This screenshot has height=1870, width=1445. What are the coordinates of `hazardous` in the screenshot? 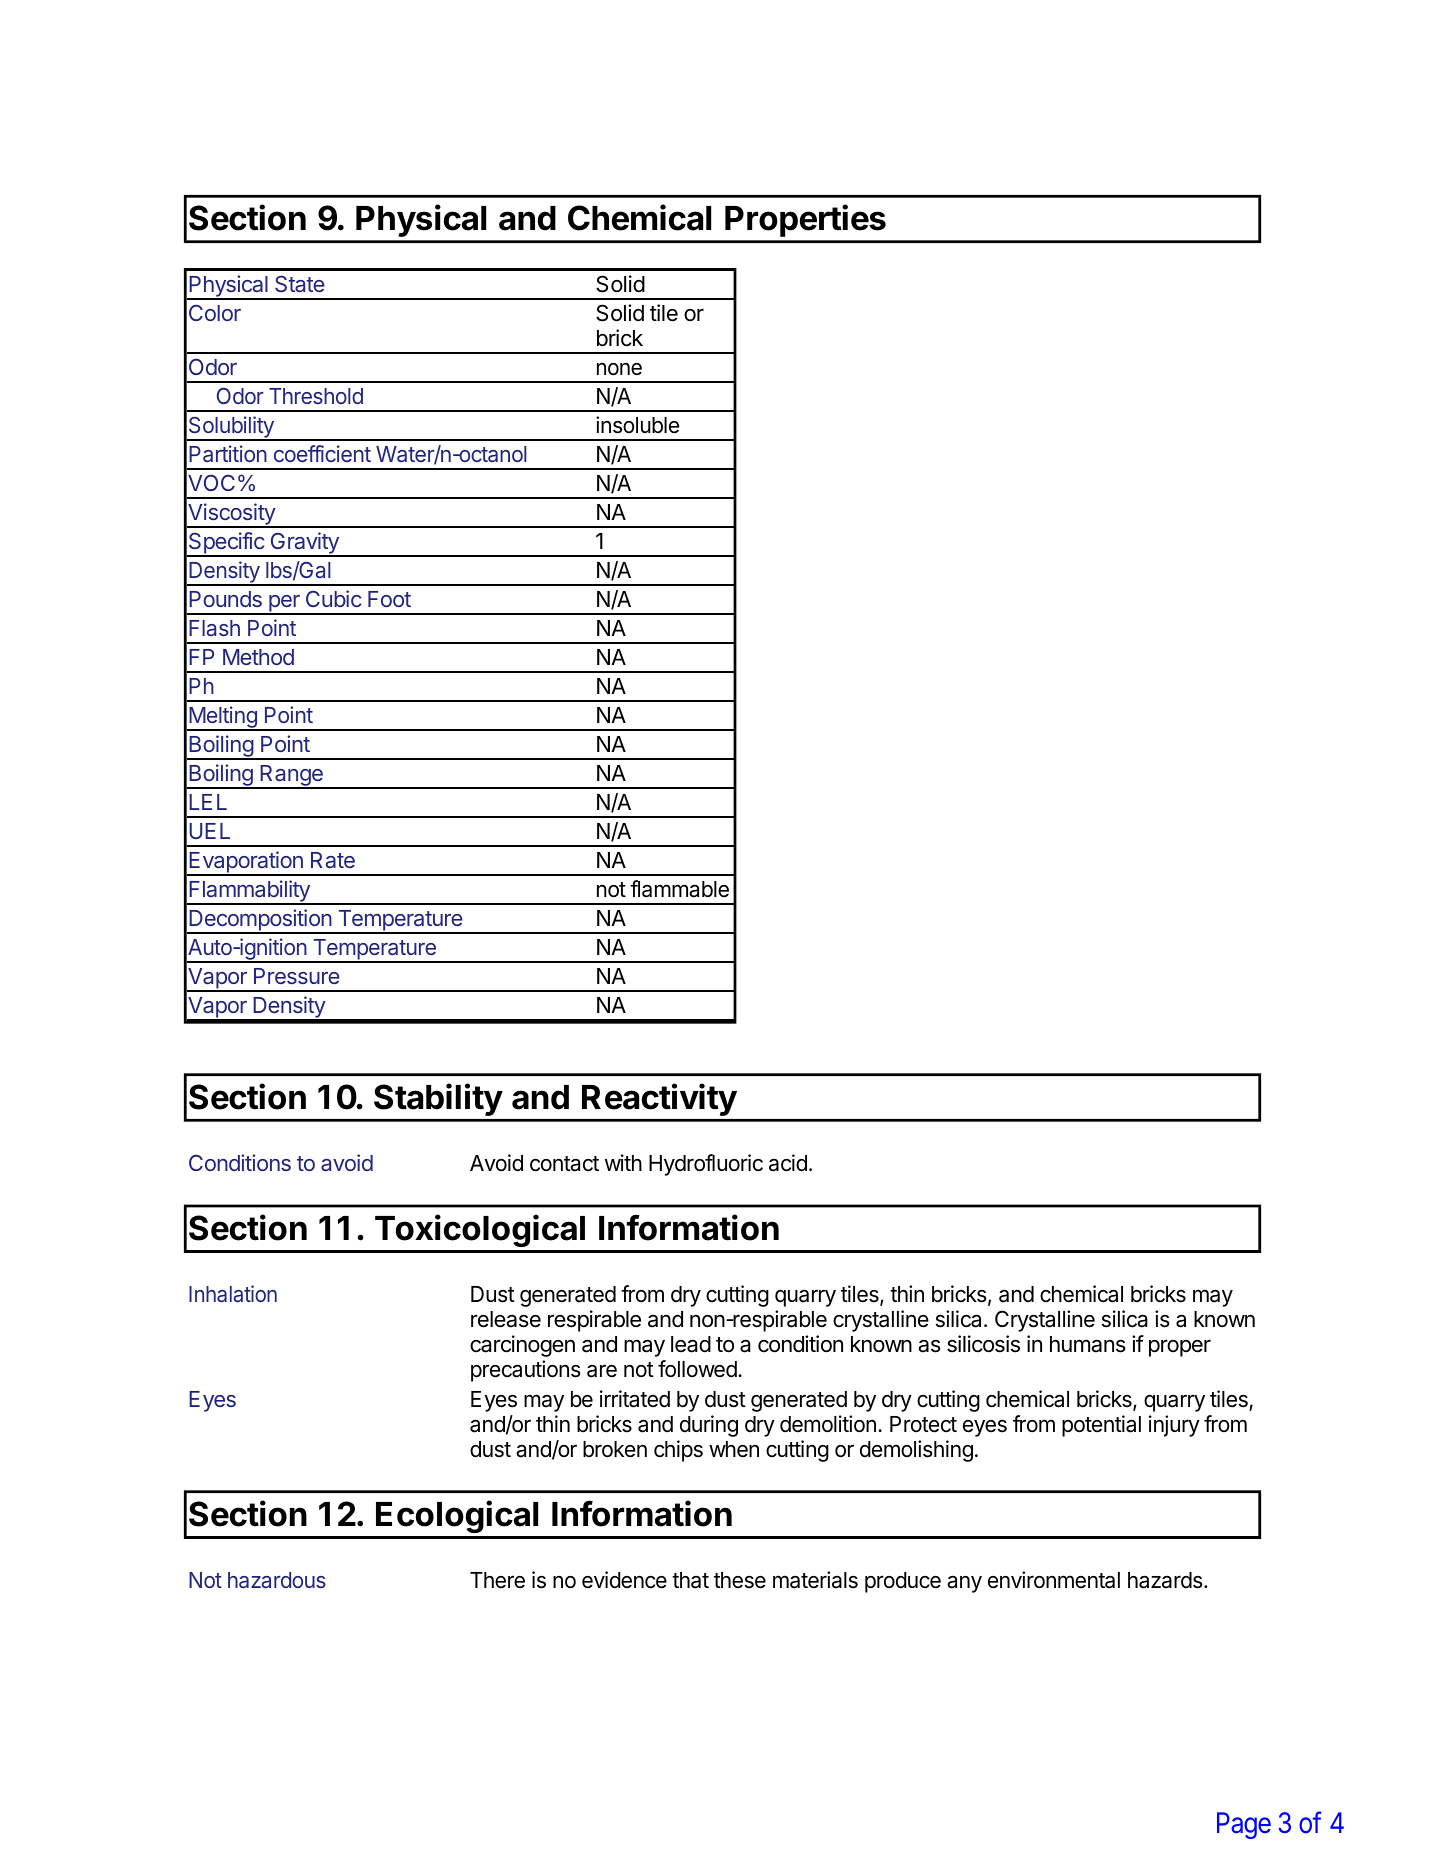 It's located at (277, 1580).
